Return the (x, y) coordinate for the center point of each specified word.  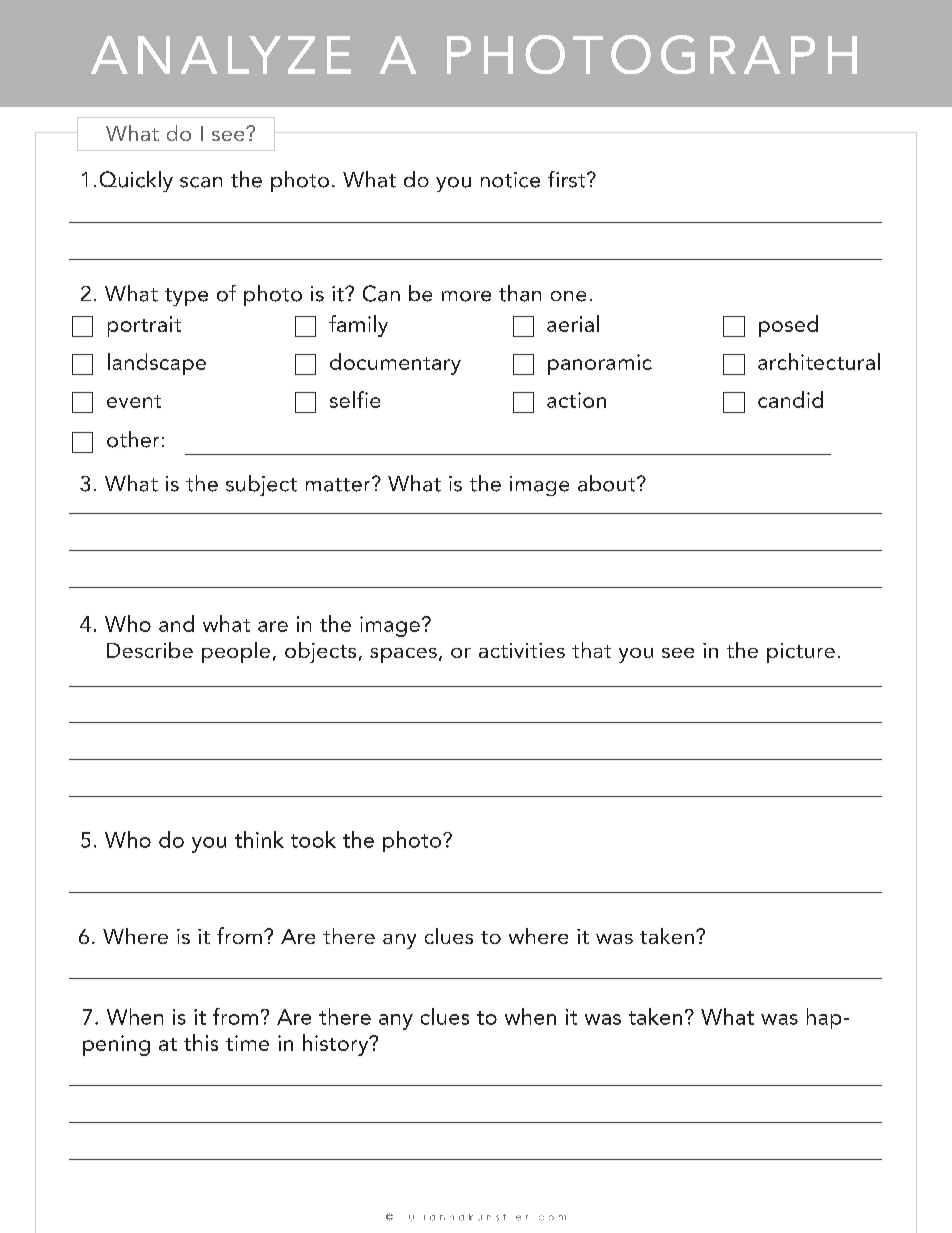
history (337, 1045)
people (236, 652)
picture (801, 653)
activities (522, 650)
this (201, 1042)
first (568, 179)
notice (510, 180)
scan (201, 182)
